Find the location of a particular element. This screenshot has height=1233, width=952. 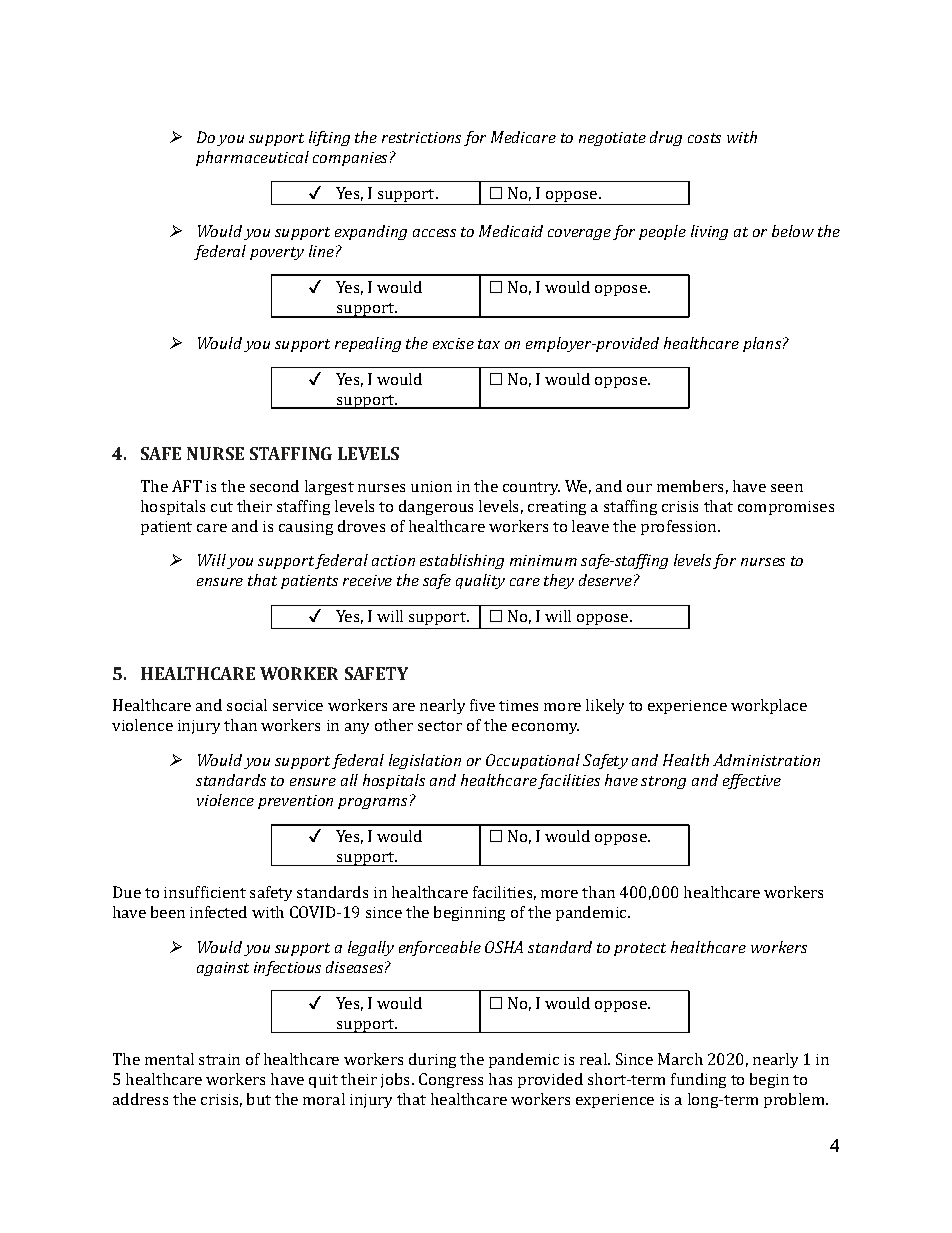

social is located at coordinates (247, 705).
